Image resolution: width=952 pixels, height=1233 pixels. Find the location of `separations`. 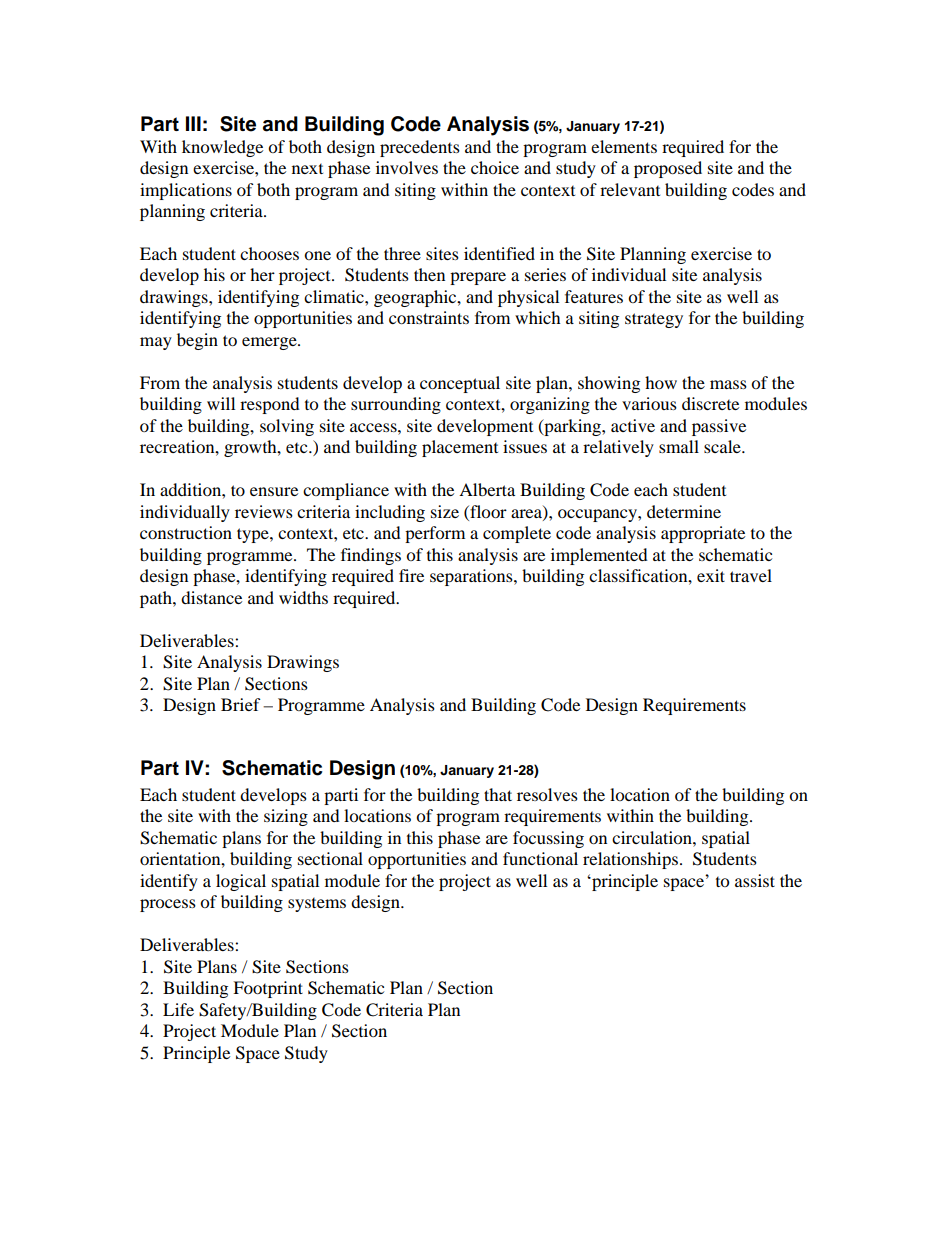

separations is located at coordinates (472, 577).
